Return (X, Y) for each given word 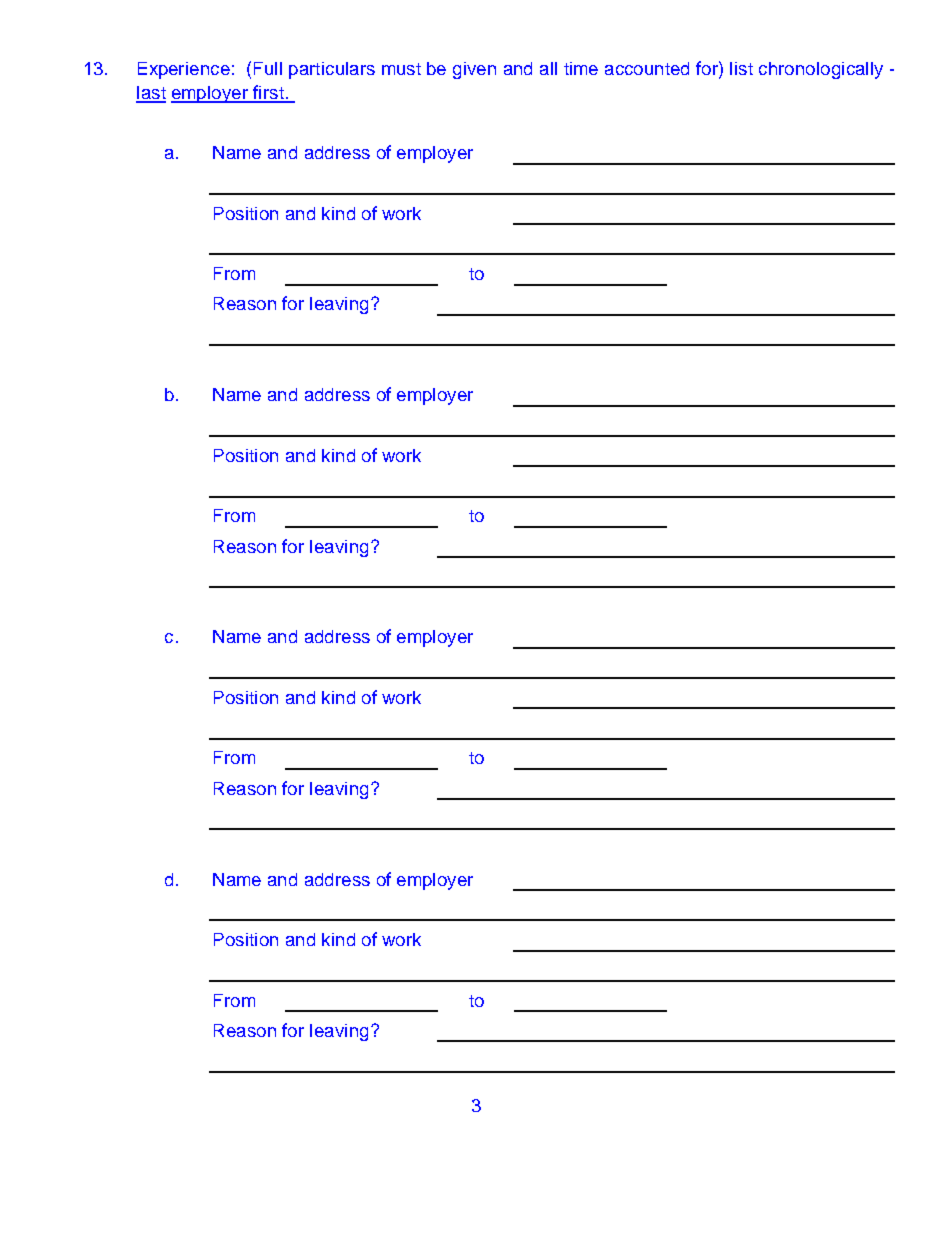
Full (268, 68)
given (474, 70)
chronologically (821, 70)
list (741, 68)
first (268, 93)
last (151, 94)
